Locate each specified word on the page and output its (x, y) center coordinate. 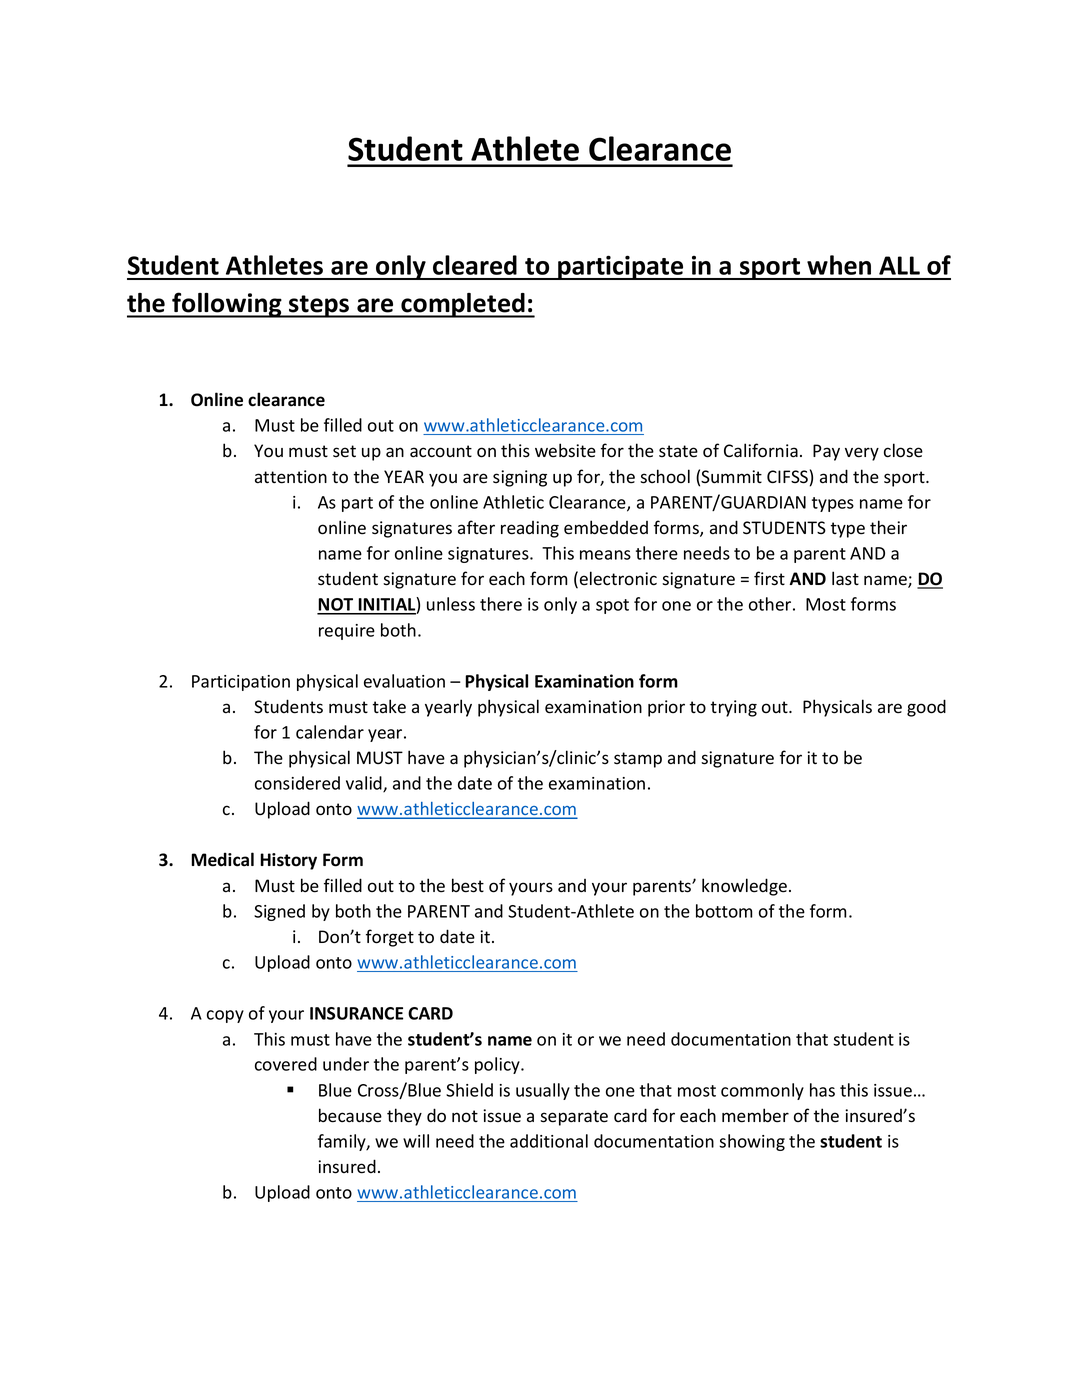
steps (319, 306)
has (822, 1090)
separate (574, 1118)
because (350, 1115)
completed (463, 305)
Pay (826, 452)
